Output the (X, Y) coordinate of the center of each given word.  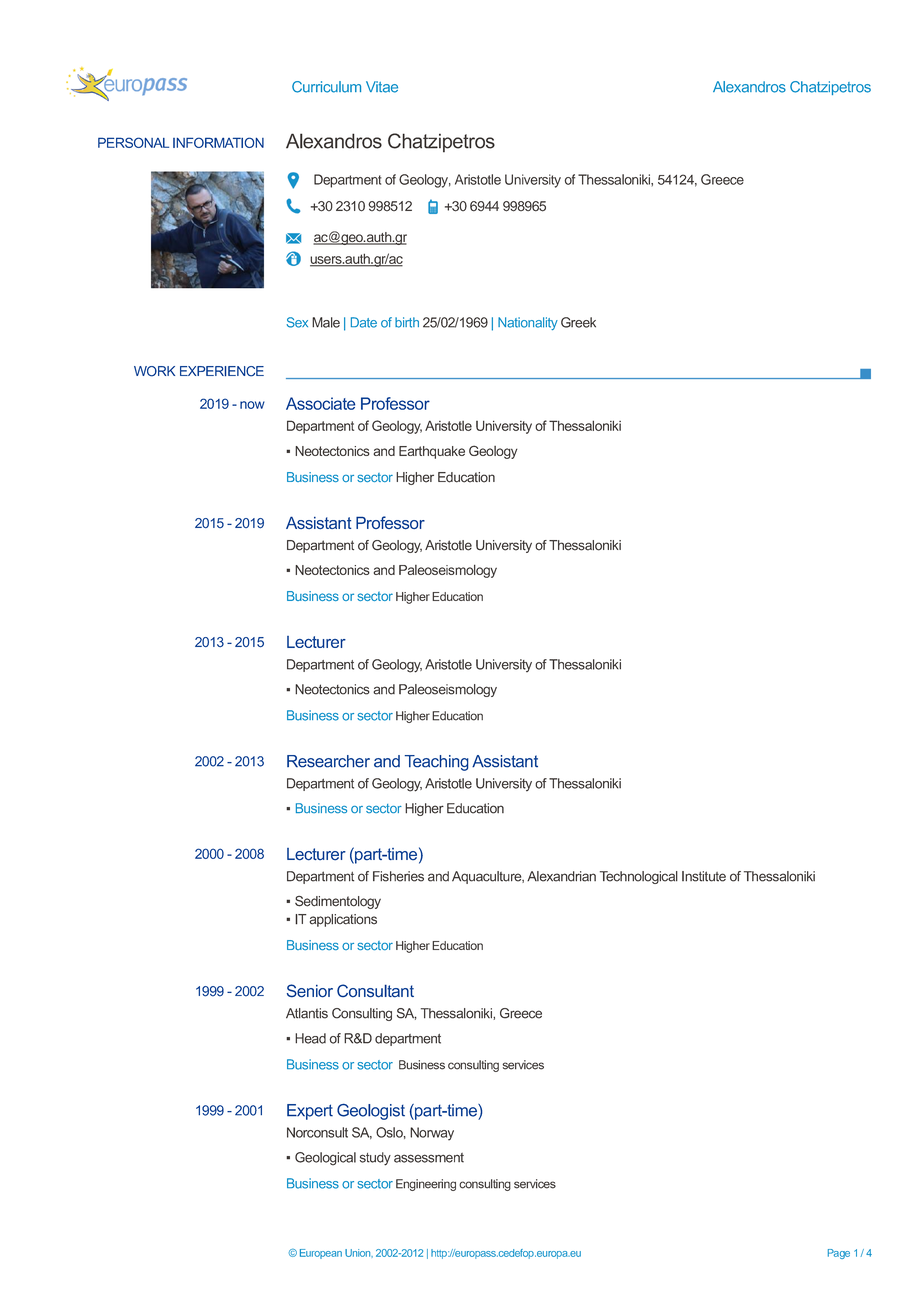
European (321, 1254)
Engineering (426, 1185)
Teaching (437, 763)
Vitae (382, 87)
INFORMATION (218, 142)
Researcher (328, 761)
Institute (704, 876)
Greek (578, 322)
